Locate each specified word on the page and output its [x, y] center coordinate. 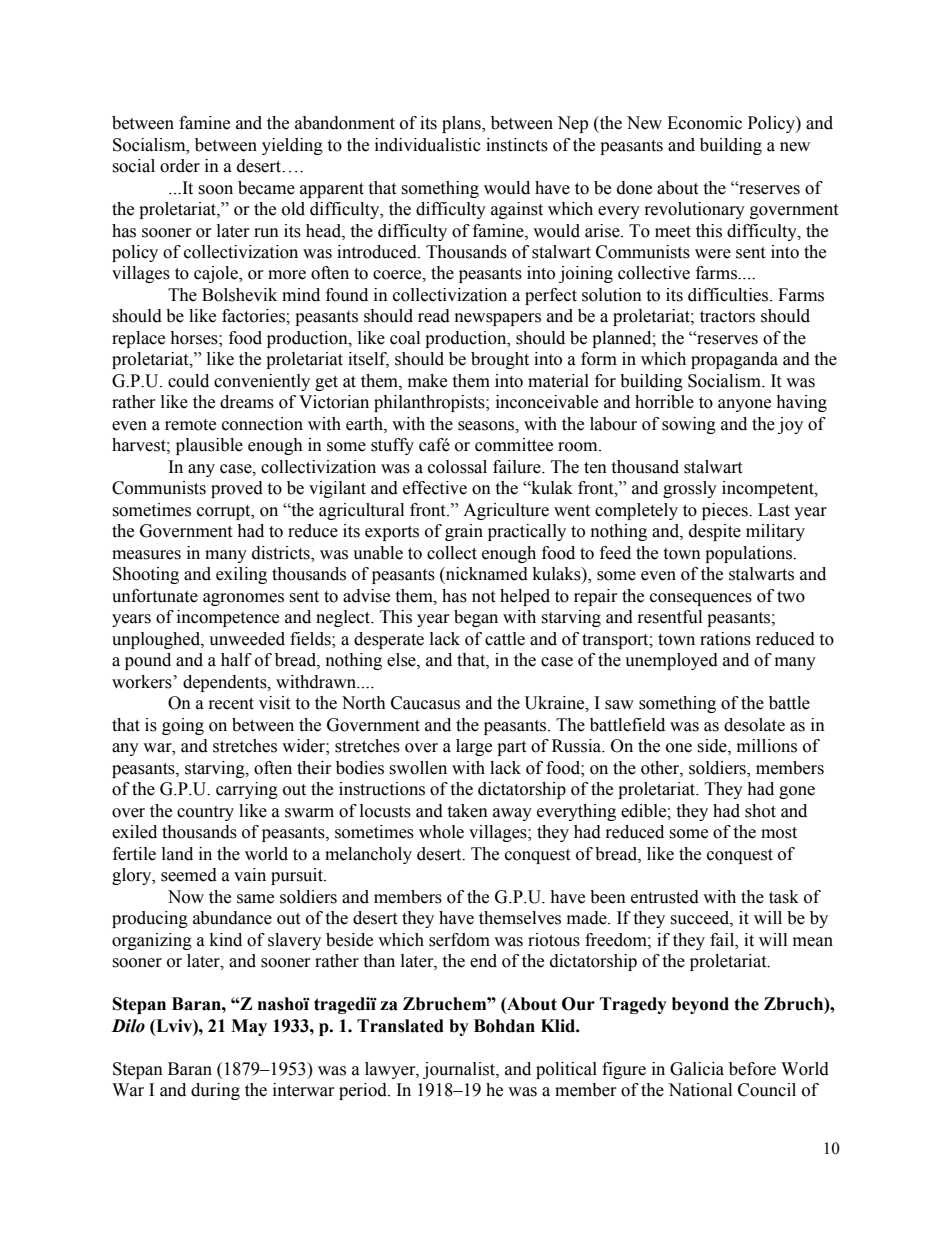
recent [231, 704]
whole [441, 832]
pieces [726, 511]
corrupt [225, 512]
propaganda [734, 360]
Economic [704, 123]
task [784, 897]
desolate [754, 725]
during [215, 1091]
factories [254, 316]
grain [464, 532]
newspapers [498, 319]
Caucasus [425, 703]
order [180, 166]
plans [462, 124]
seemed [189, 875]
